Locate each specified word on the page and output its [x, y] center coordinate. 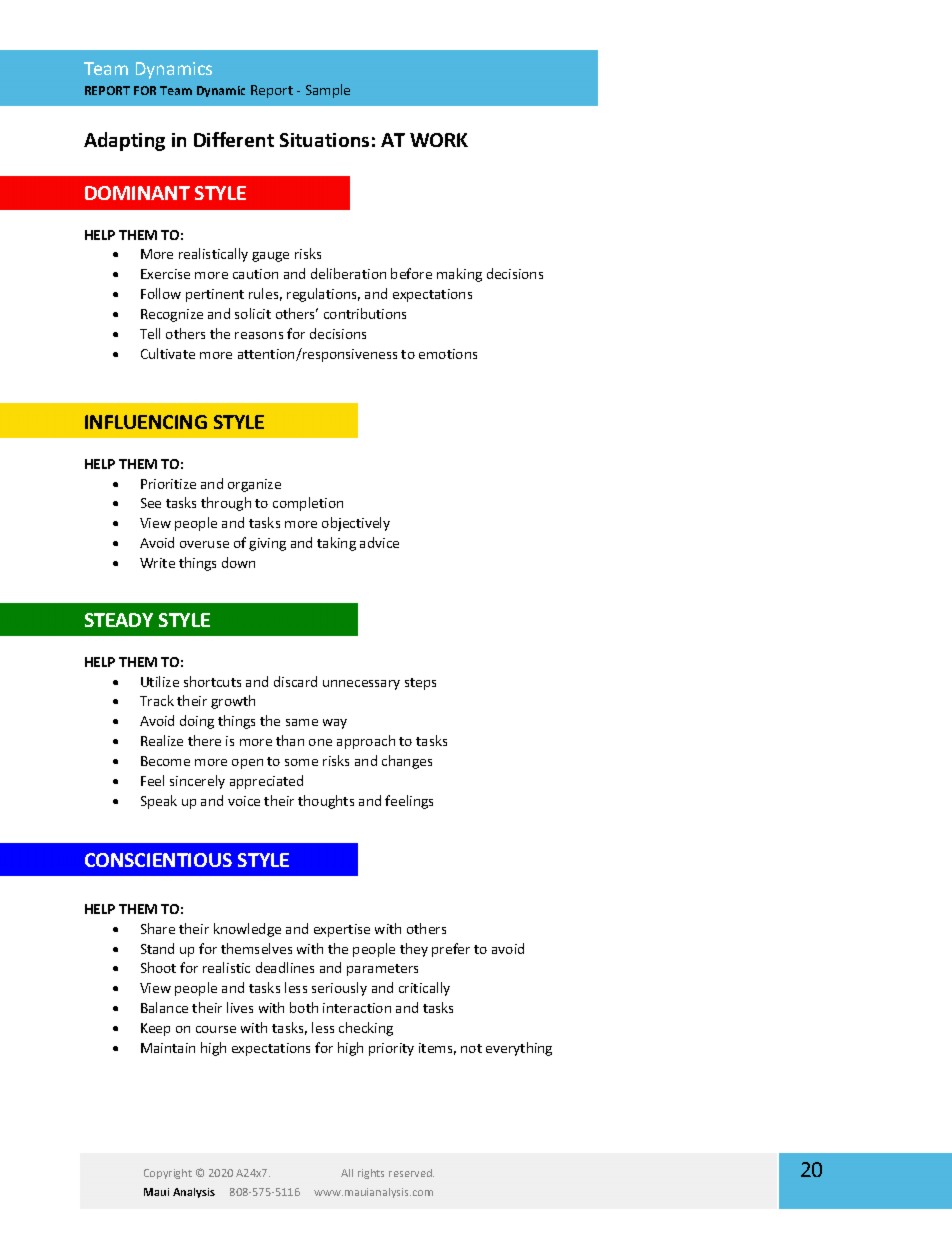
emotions [448, 354]
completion [308, 504]
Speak [159, 802]
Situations [324, 140]
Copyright [168, 1174]
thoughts [326, 802]
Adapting [124, 141]
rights [371, 1174]
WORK [439, 140]
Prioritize [168, 484]
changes [407, 762]
